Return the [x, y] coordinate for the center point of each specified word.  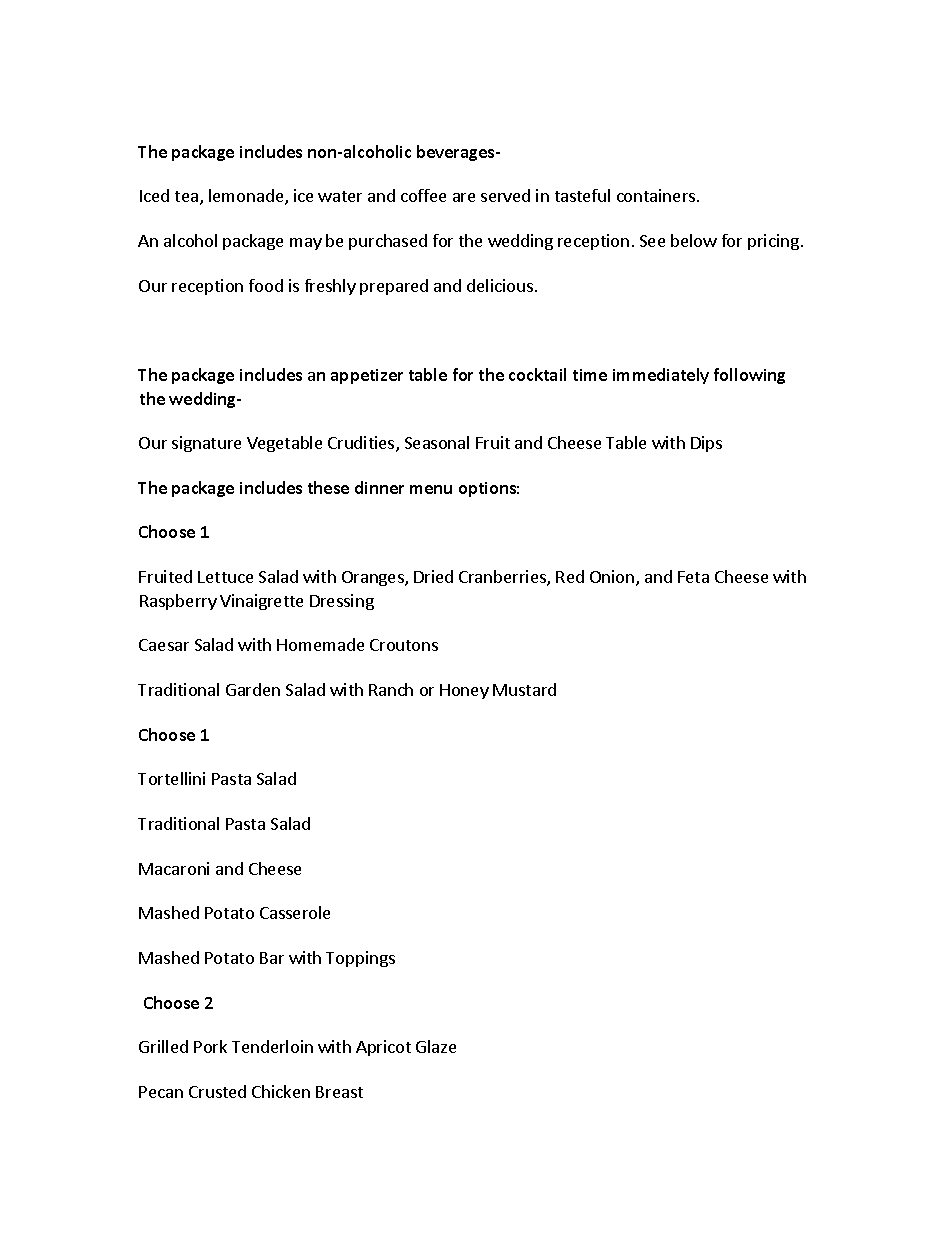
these [328, 487]
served [505, 195]
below [694, 240]
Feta [693, 577]
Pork [210, 1046]
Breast [339, 1092]
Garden [253, 689]
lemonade [247, 197]
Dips [706, 444]
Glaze [436, 1046]
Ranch [391, 689]
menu [431, 489]
